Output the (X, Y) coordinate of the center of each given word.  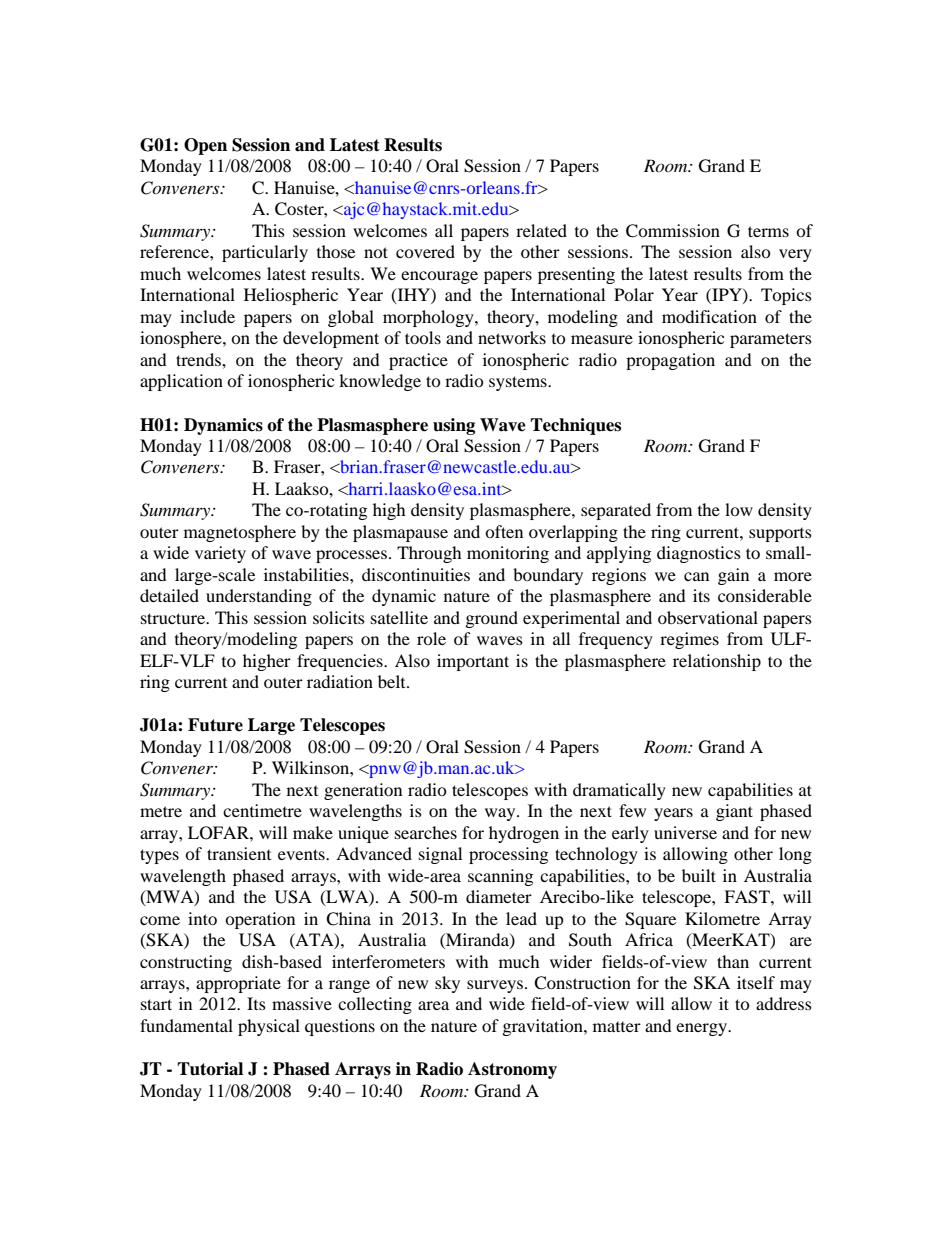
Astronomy (512, 1070)
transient (239, 853)
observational (708, 617)
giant (734, 812)
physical (269, 1027)
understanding (259, 597)
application (181, 382)
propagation (670, 361)
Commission (673, 231)
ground (492, 619)
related (541, 230)
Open (205, 146)
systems (519, 383)
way (501, 814)
